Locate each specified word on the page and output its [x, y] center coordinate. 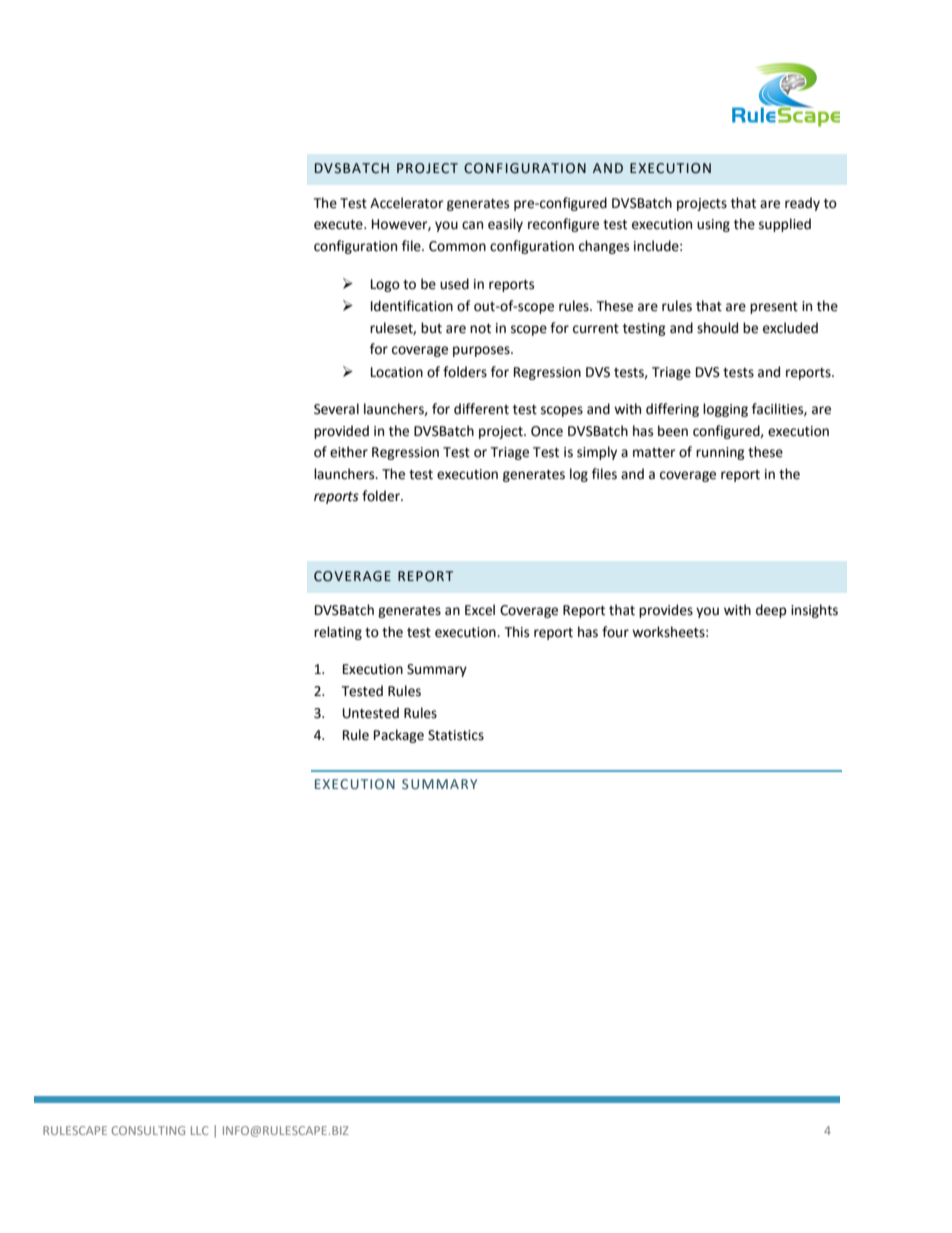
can [472, 225]
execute [339, 225]
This [516, 632]
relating [338, 633]
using [713, 225]
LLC [199, 1130]
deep [771, 611]
